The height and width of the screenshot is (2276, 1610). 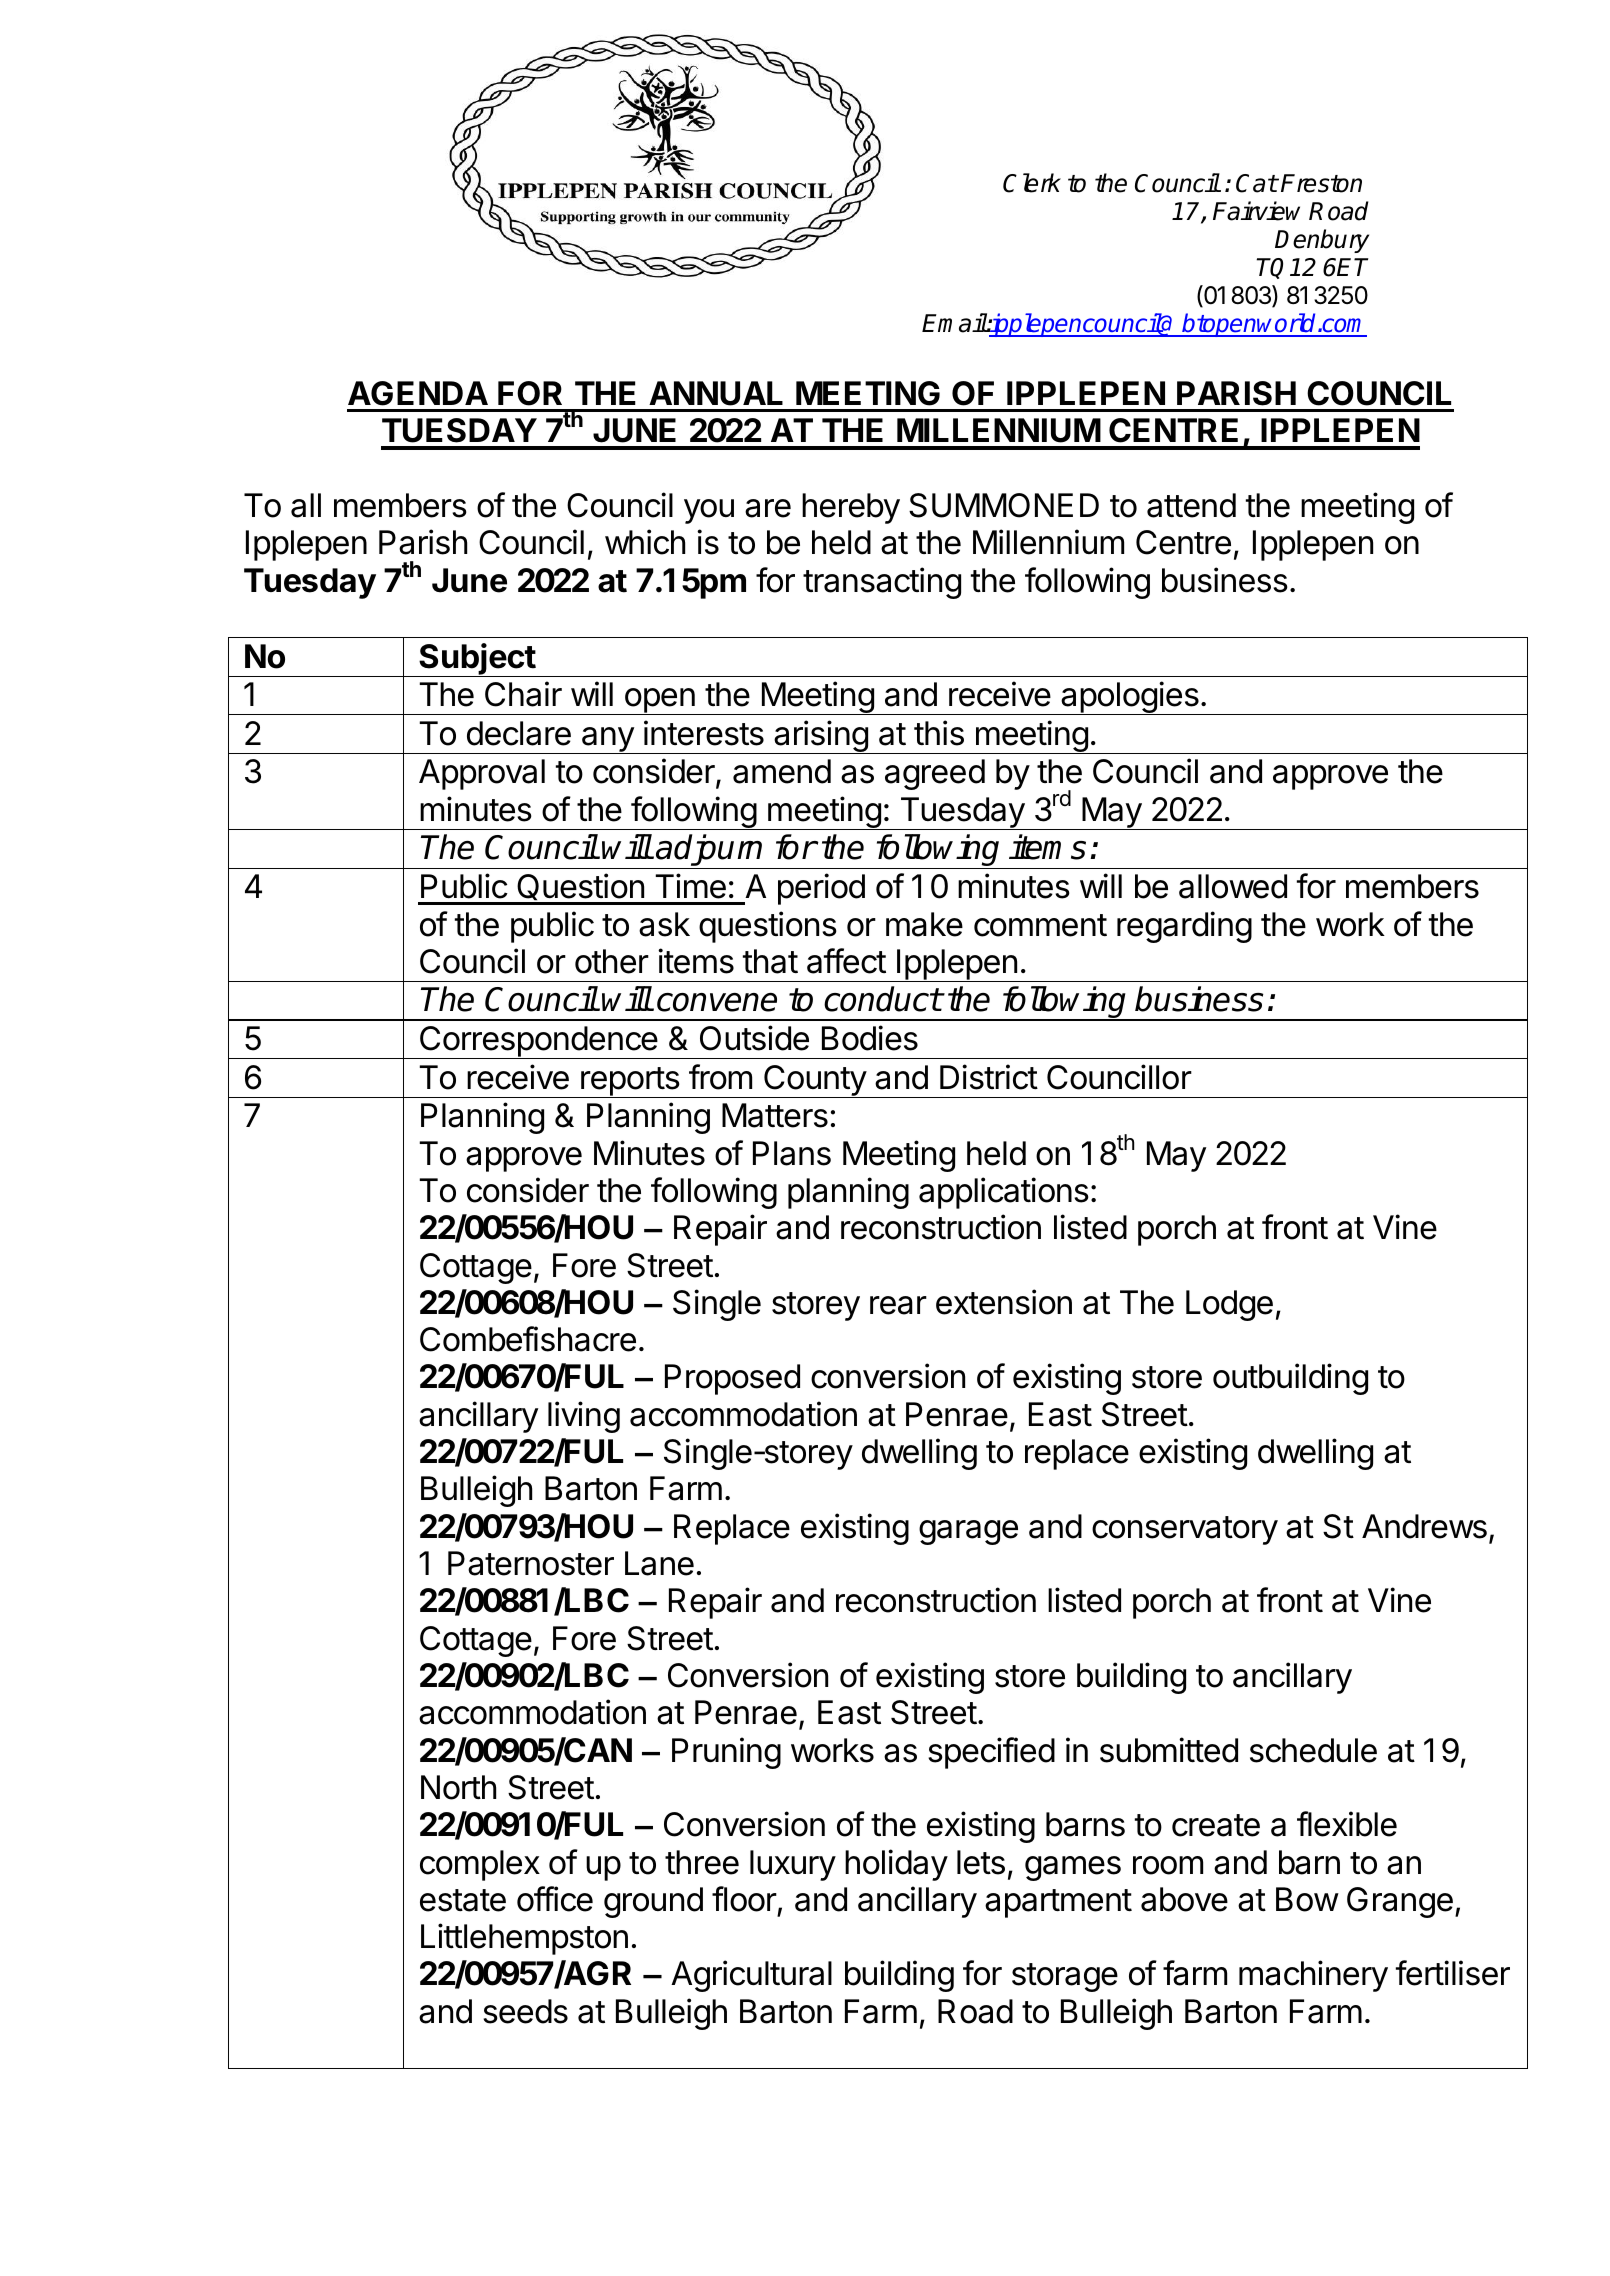 I want to click on attend, so click(x=1191, y=505).
